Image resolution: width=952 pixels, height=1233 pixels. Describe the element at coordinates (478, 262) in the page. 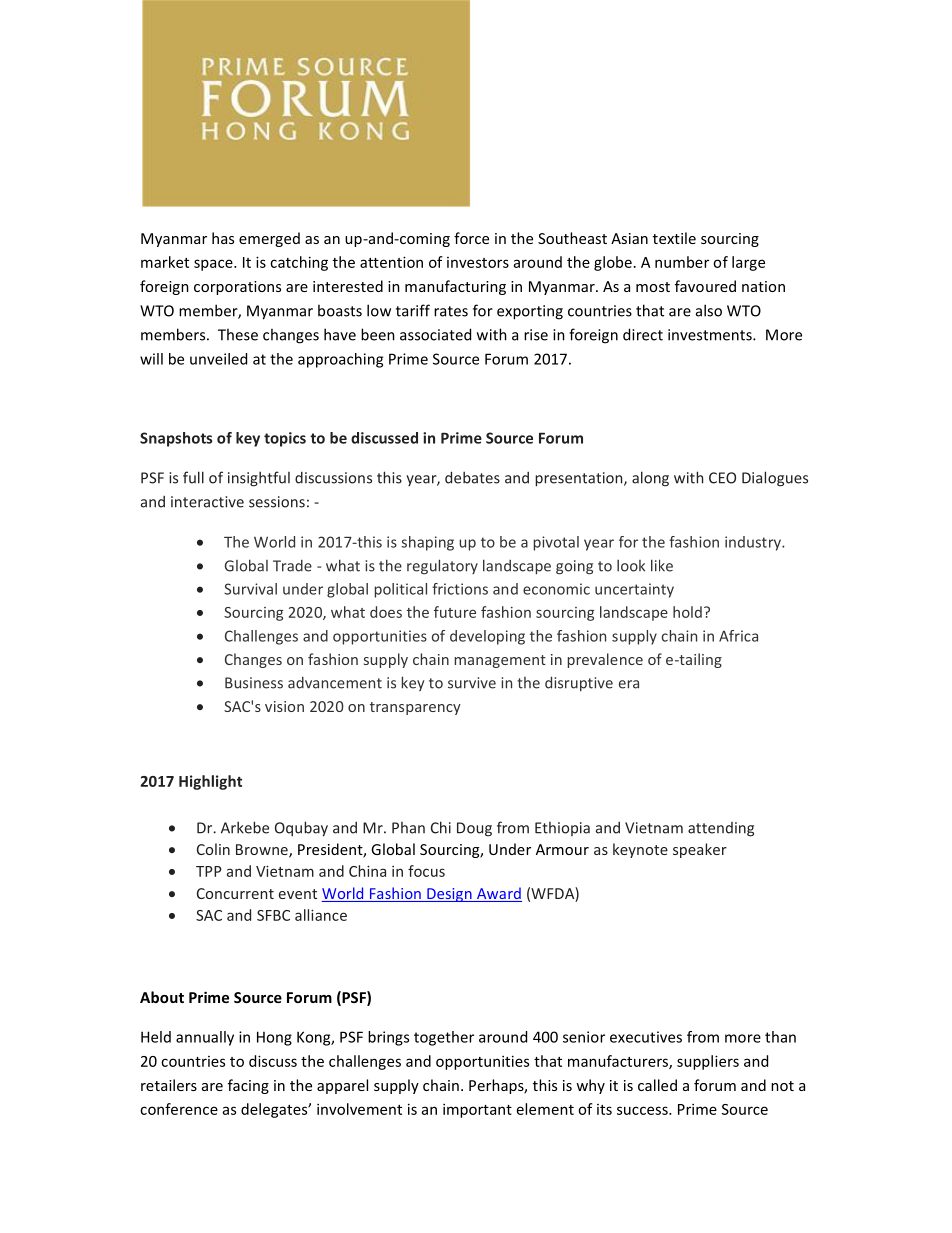

I see `investors` at that location.
